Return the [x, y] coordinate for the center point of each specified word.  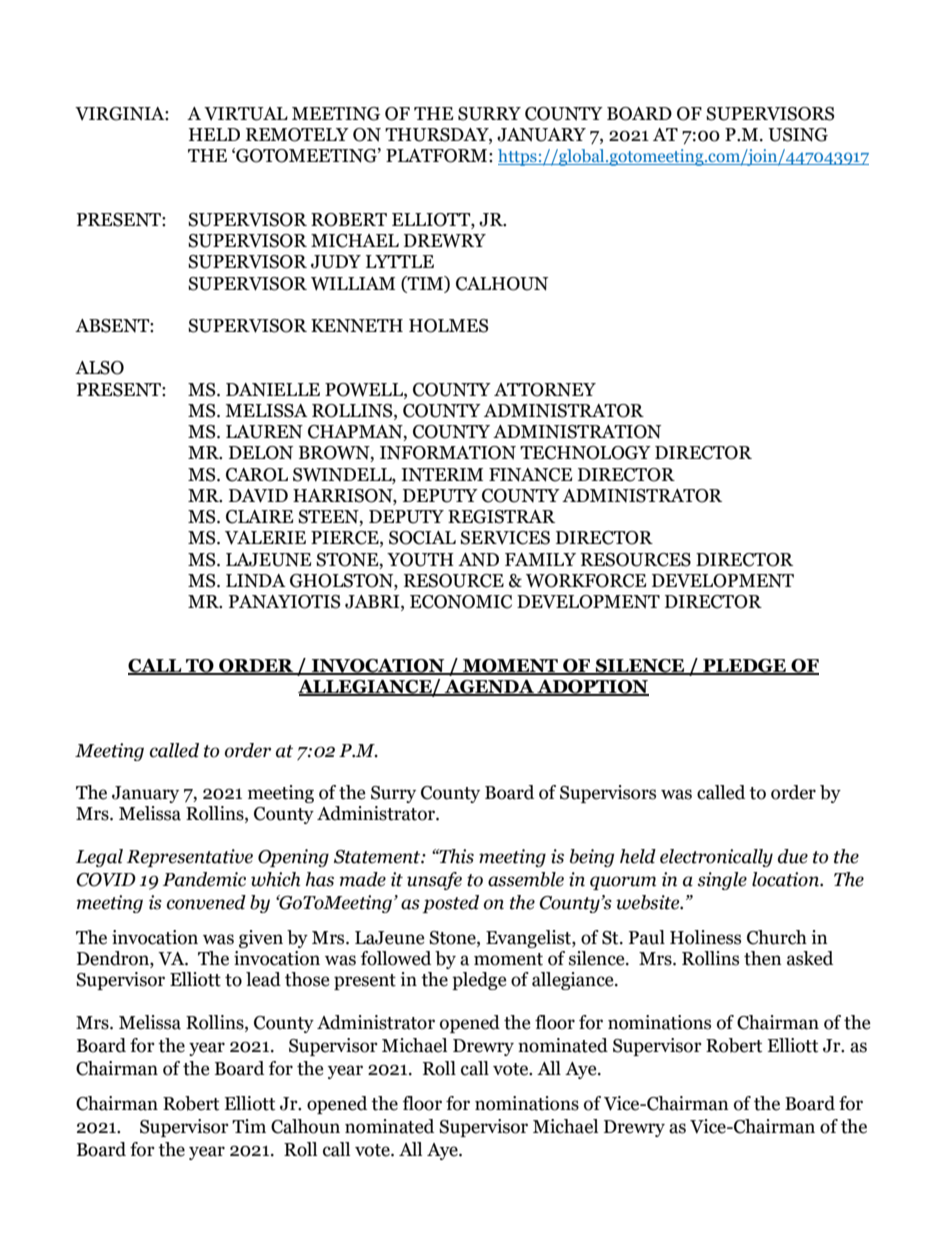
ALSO [99, 368]
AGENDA [489, 688]
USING [798, 135]
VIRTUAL [246, 114]
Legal [99, 858]
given [261, 939]
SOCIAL [422, 538]
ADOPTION [592, 688]
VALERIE [265, 538]
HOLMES [448, 326]
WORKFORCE [586, 581]
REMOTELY [297, 135]
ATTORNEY [545, 390]
